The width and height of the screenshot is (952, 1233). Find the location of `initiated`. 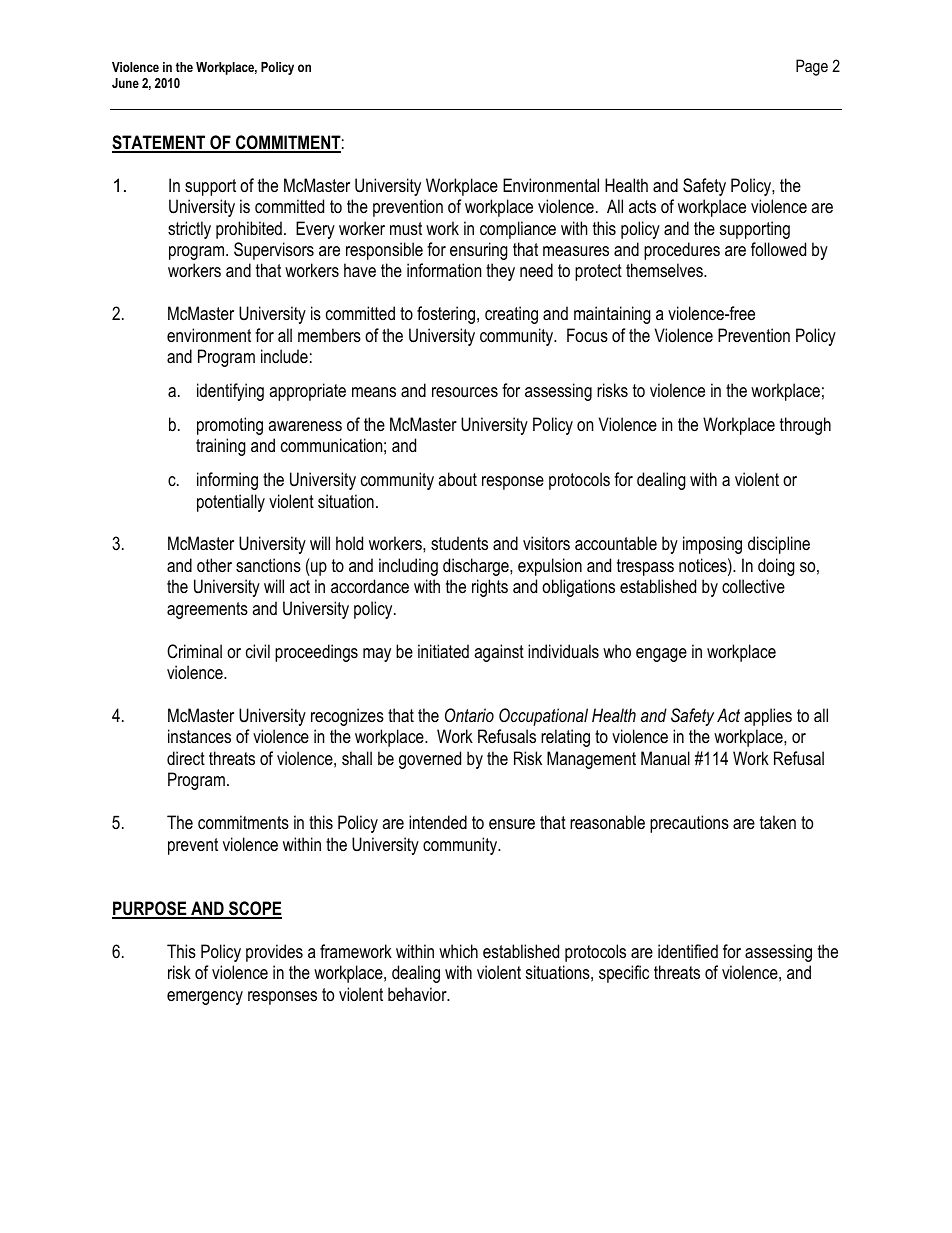

initiated is located at coordinates (443, 651).
